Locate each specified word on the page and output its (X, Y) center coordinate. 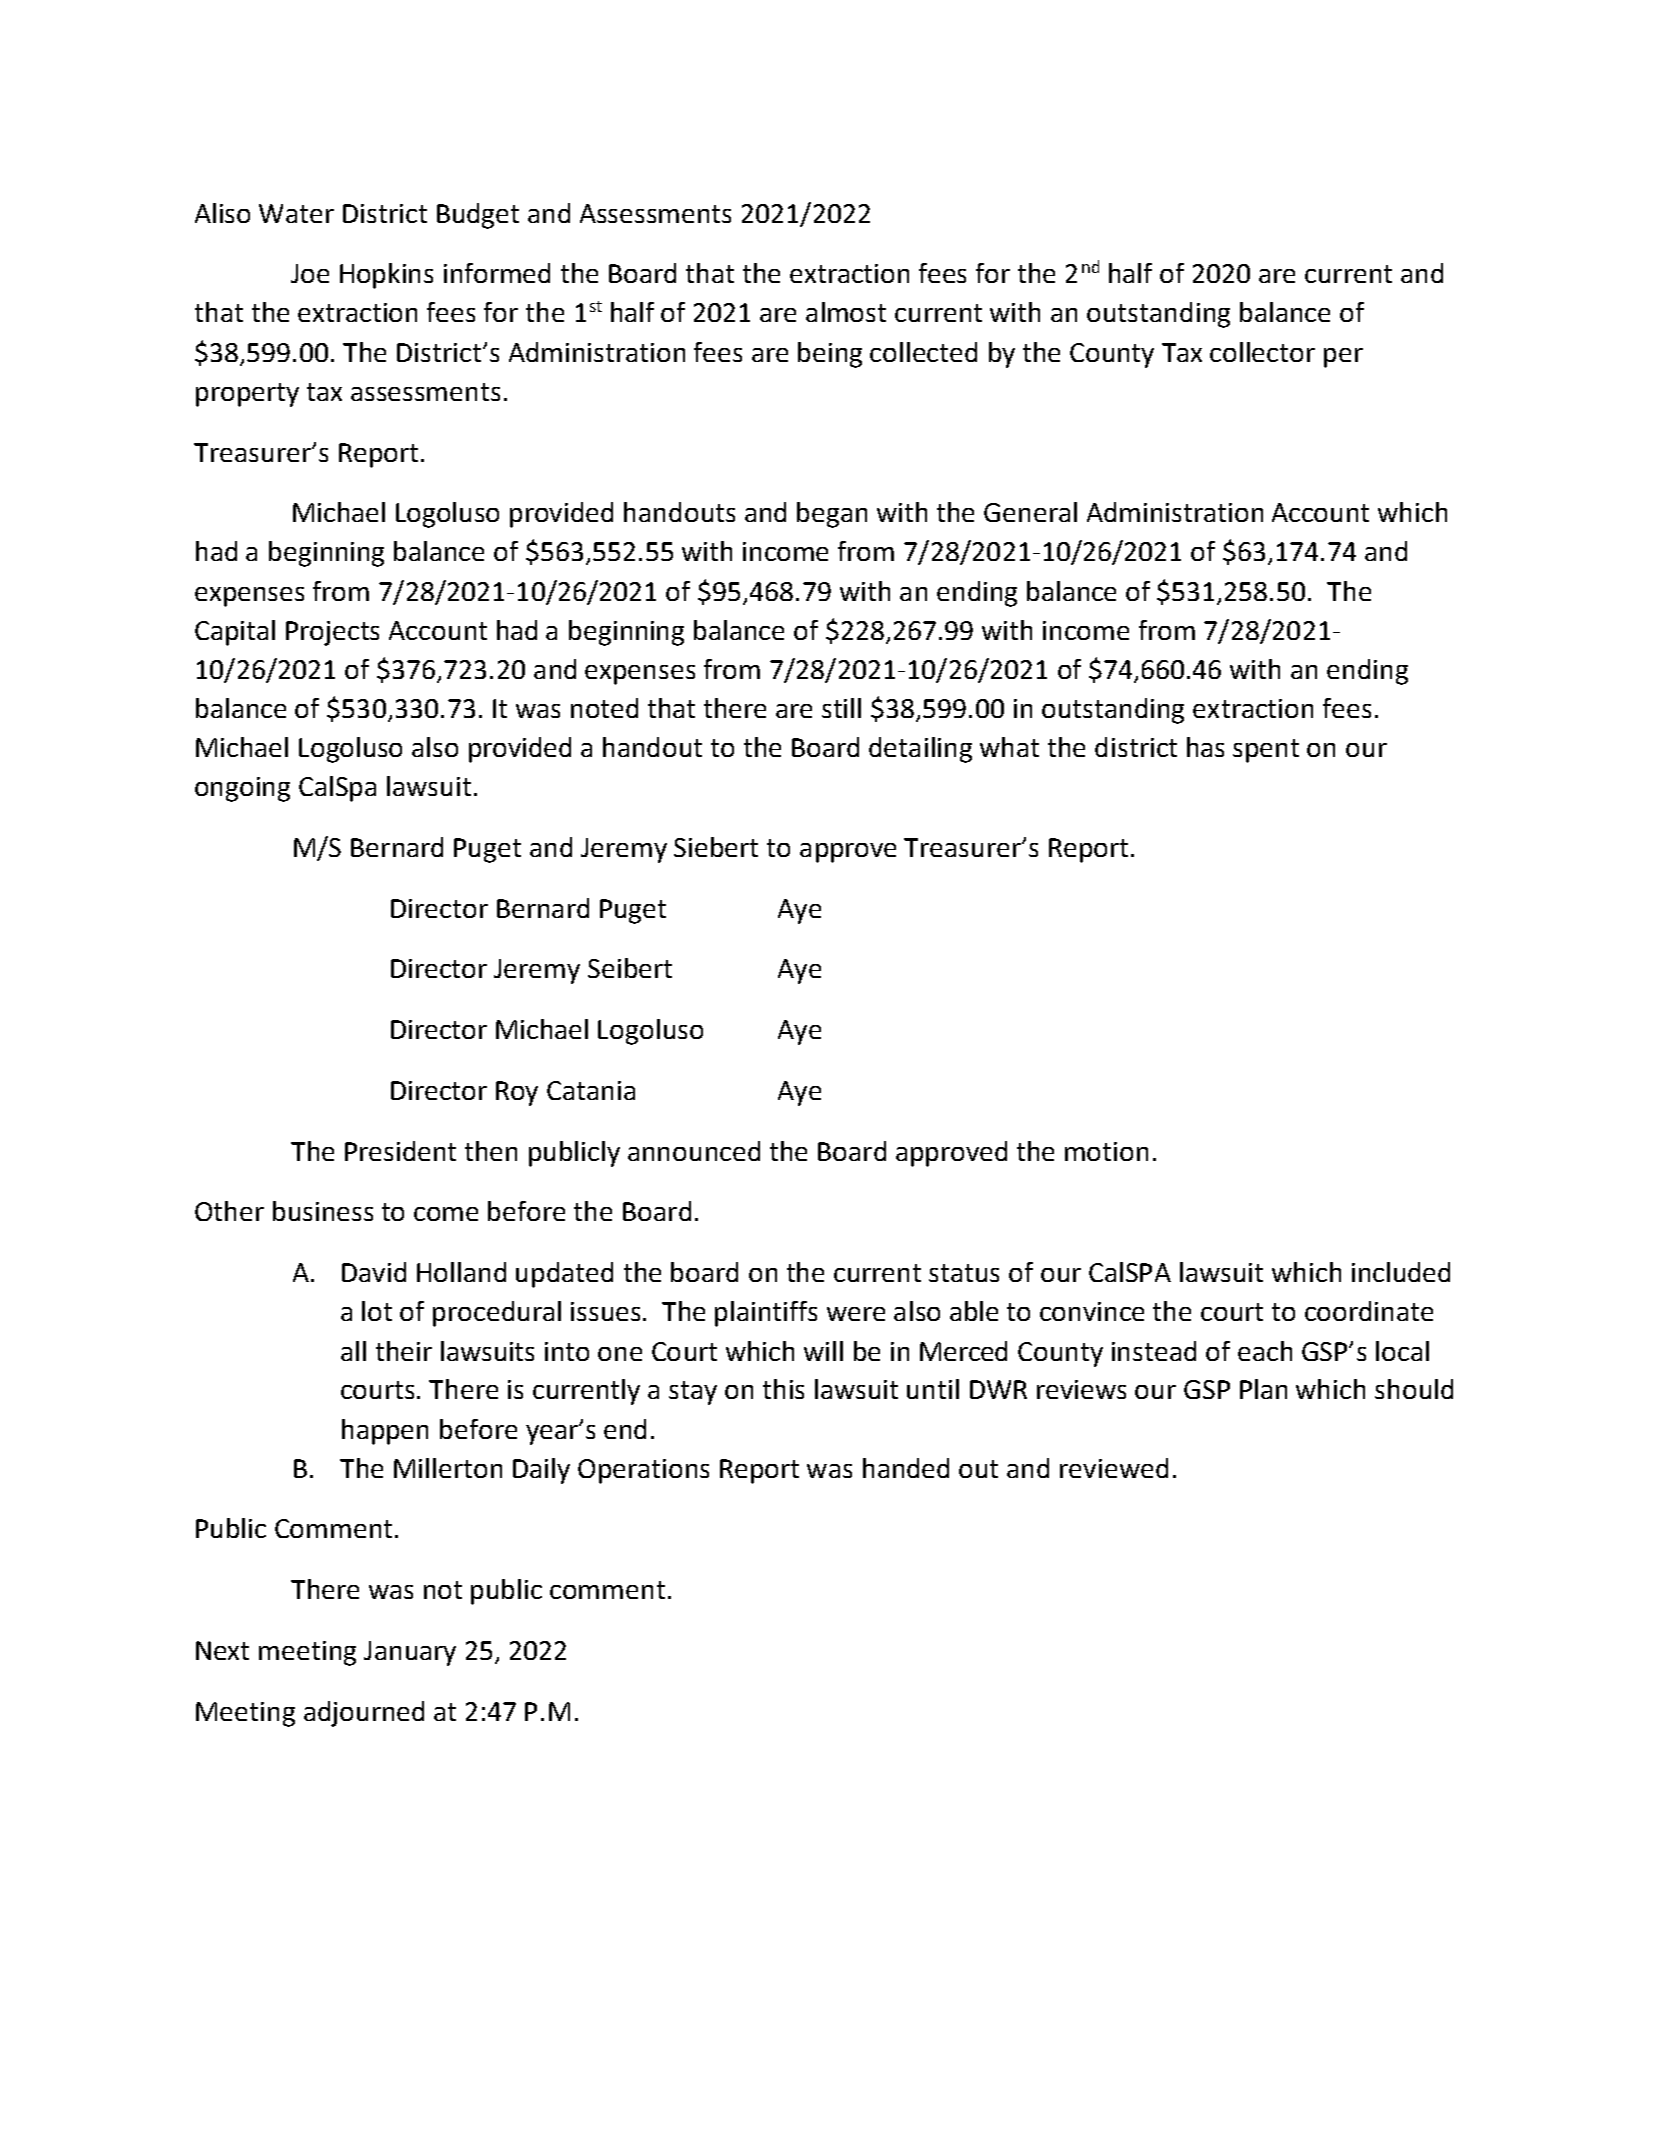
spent (1266, 751)
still (841, 708)
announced (694, 1151)
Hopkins (386, 276)
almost (846, 312)
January (410, 1653)
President (400, 1151)
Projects (332, 633)
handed (906, 1468)
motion (1106, 1151)
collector (1262, 352)
